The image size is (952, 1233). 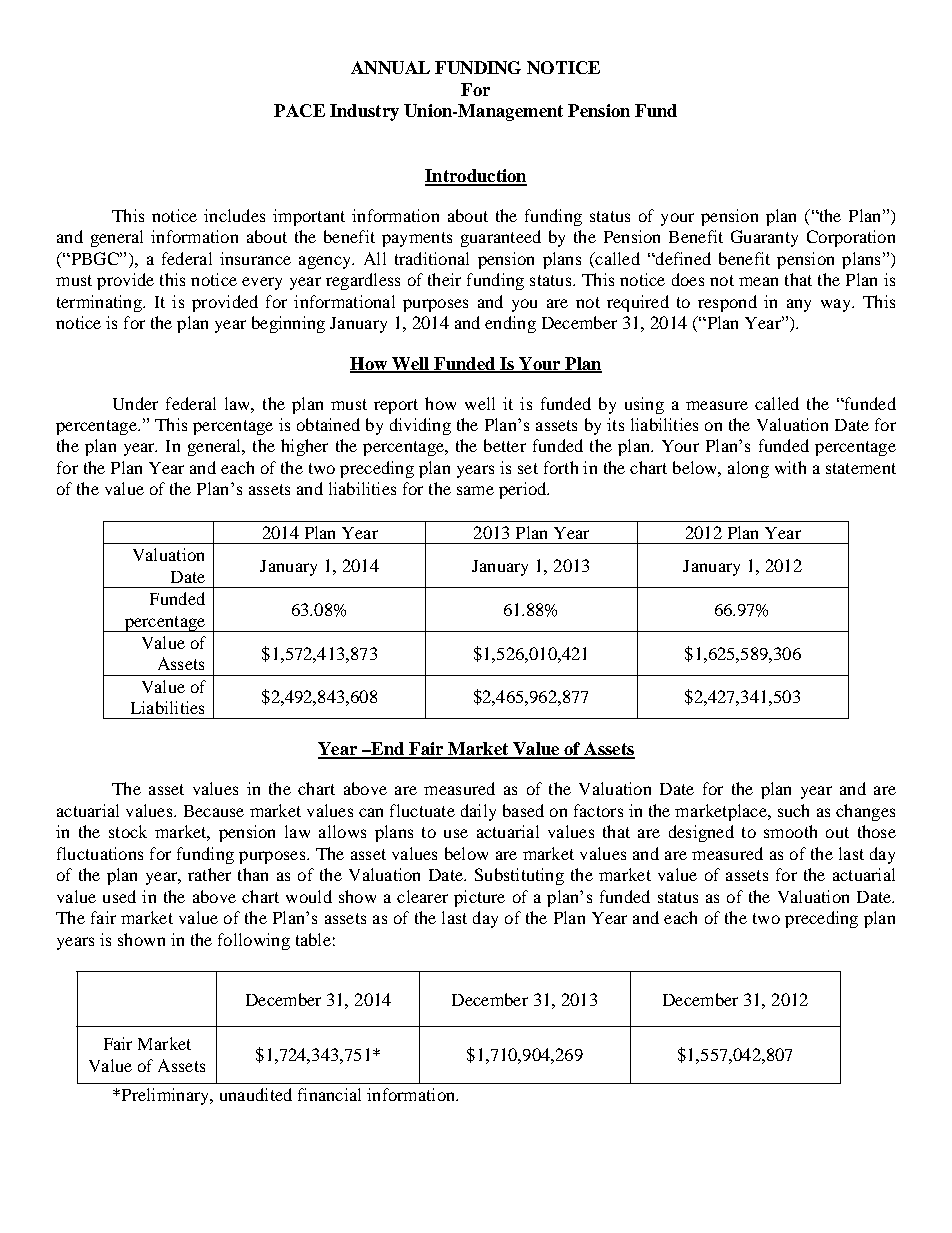 What do you see at coordinates (214, 811) in the screenshot?
I see `Because` at bounding box center [214, 811].
